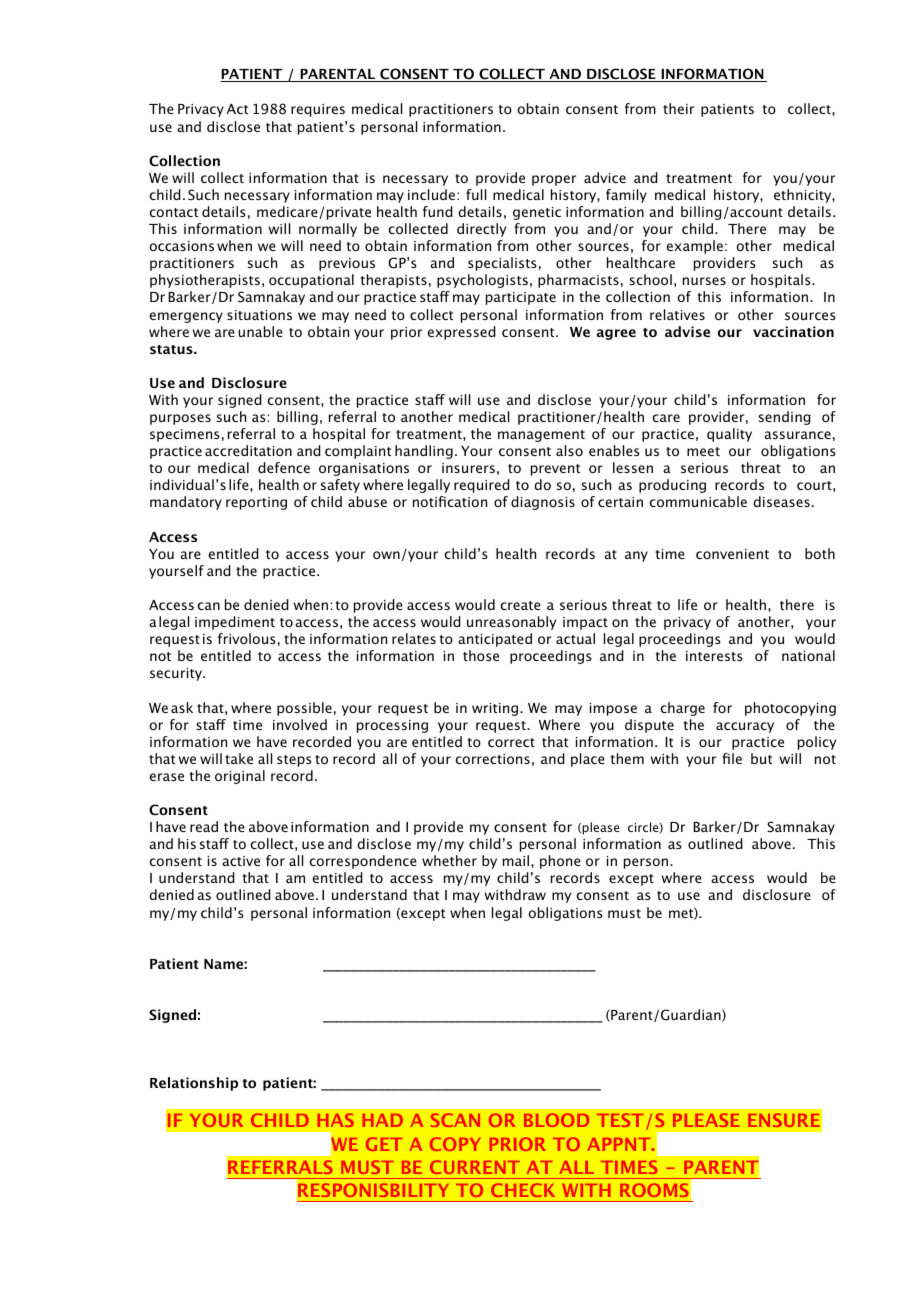 This screenshot has height=1308, width=924. What do you see at coordinates (336, 1120) in the screenshot?
I see `HAS` at bounding box center [336, 1120].
